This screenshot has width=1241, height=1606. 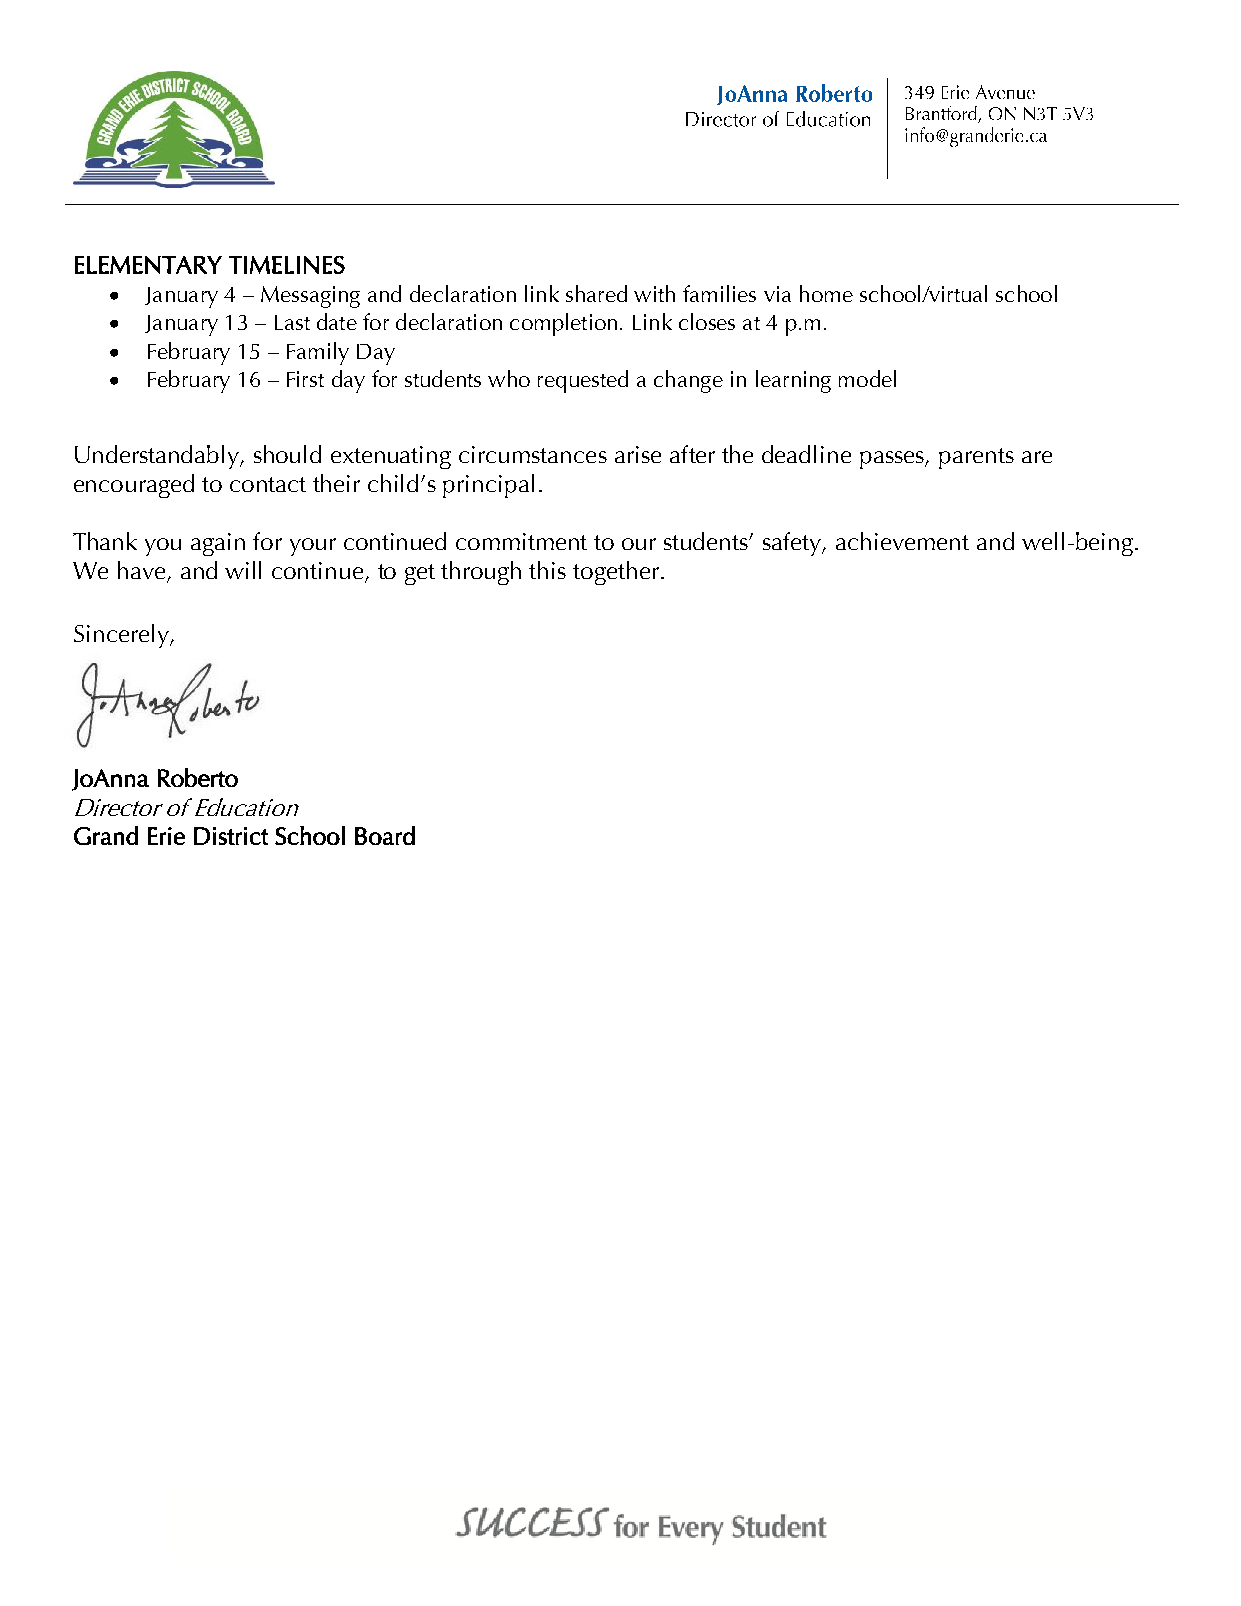 I want to click on District, so click(x=231, y=836).
